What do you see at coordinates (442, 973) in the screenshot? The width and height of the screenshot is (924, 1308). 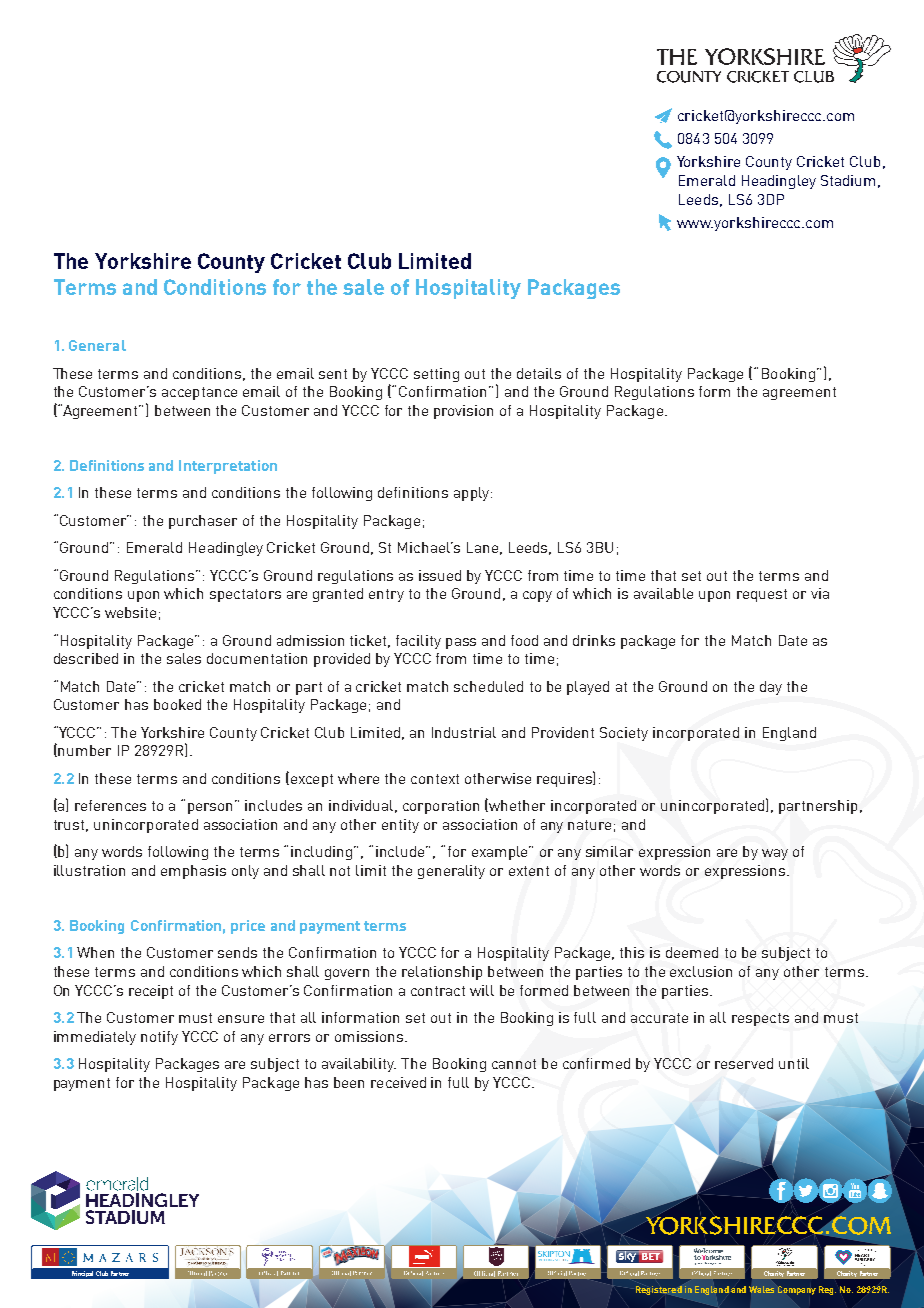 I see `relationship` at bounding box center [442, 973].
